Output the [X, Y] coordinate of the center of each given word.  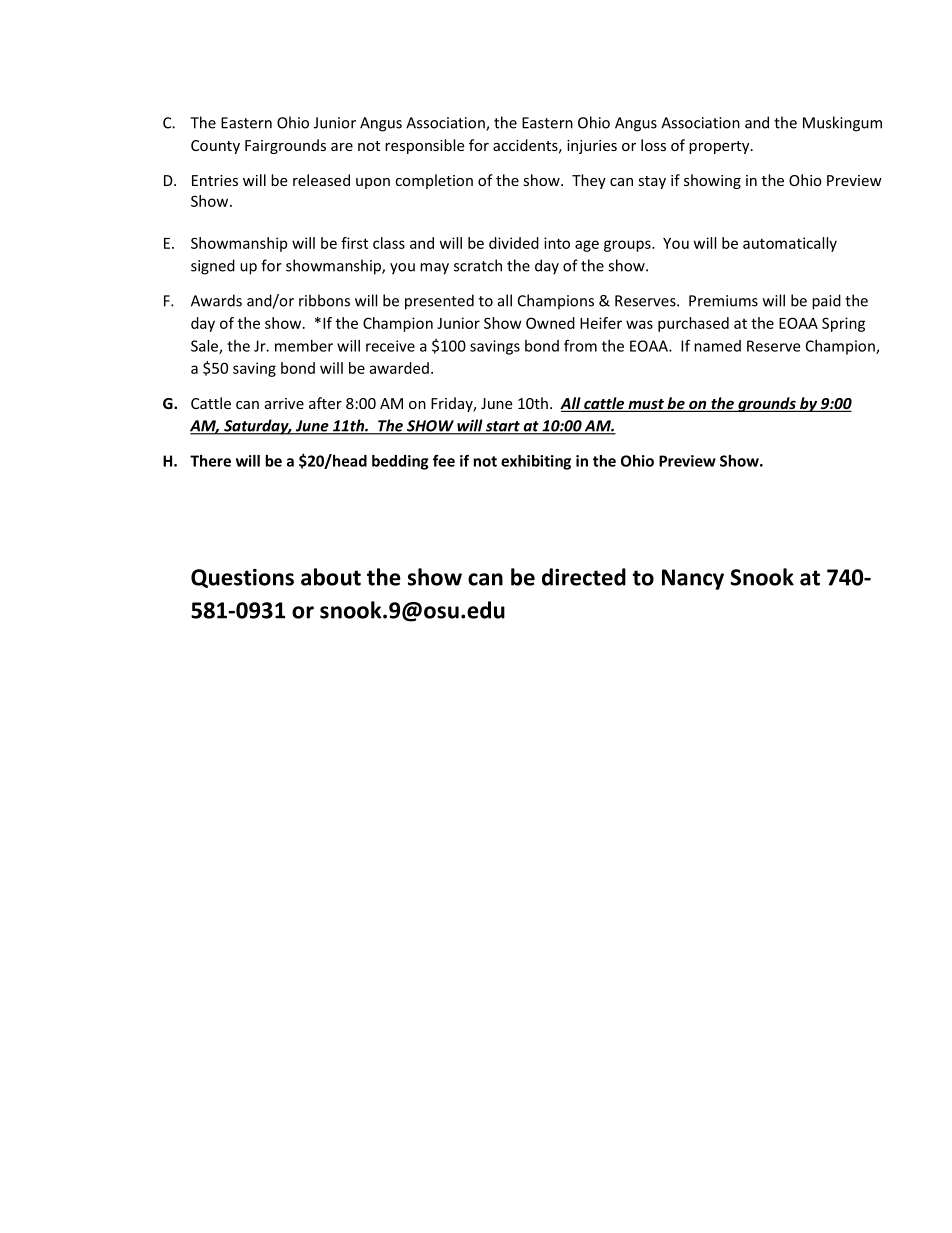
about [331, 577]
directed [584, 577]
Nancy [693, 579]
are [342, 147]
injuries [592, 147]
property [720, 147]
